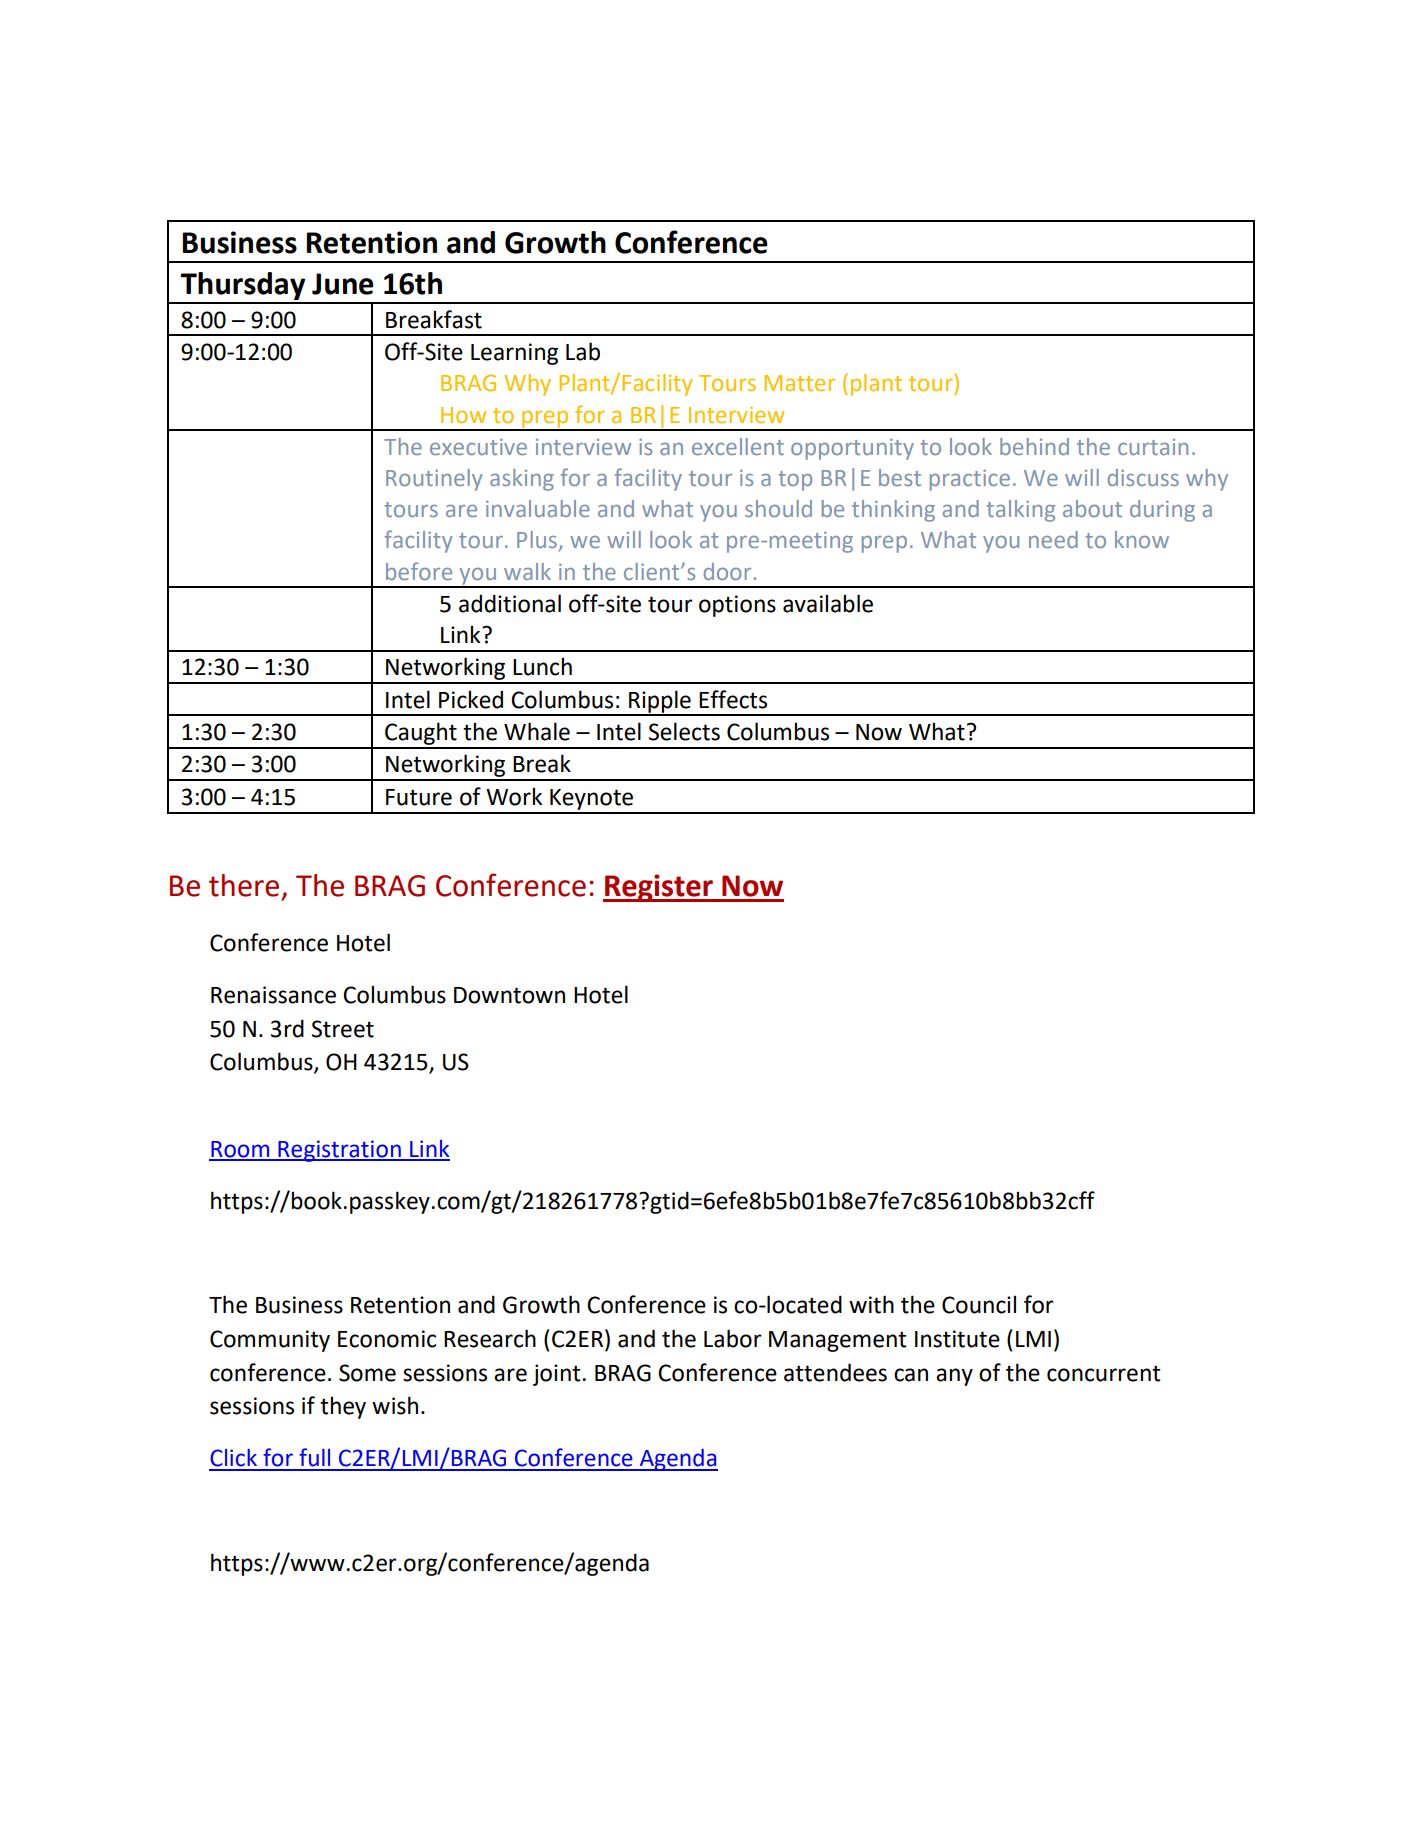  What do you see at coordinates (1103, 1373) in the screenshot?
I see `concurrent` at bounding box center [1103, 1373].
